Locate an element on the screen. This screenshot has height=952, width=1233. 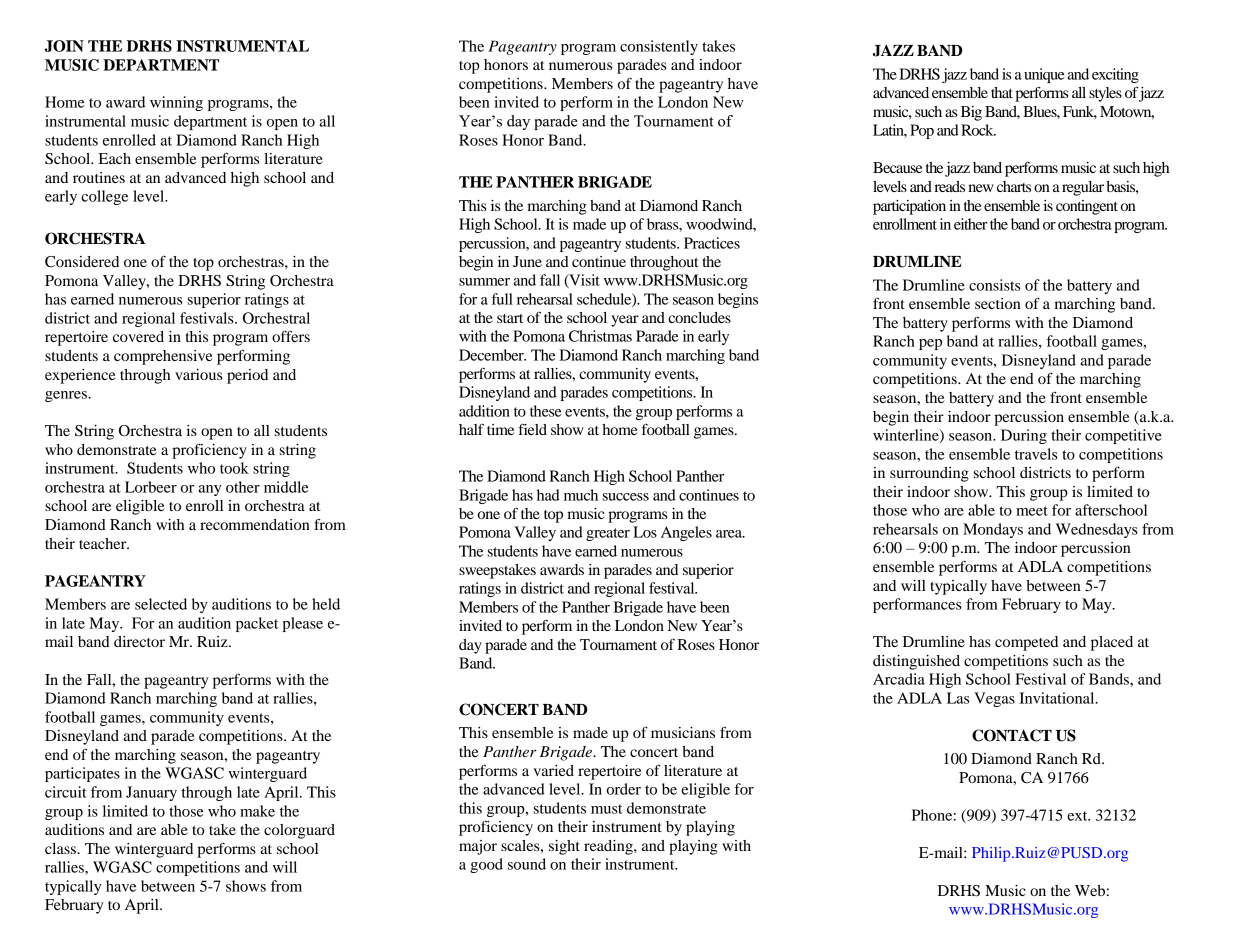
consists is located at coordinates (995, 285).
